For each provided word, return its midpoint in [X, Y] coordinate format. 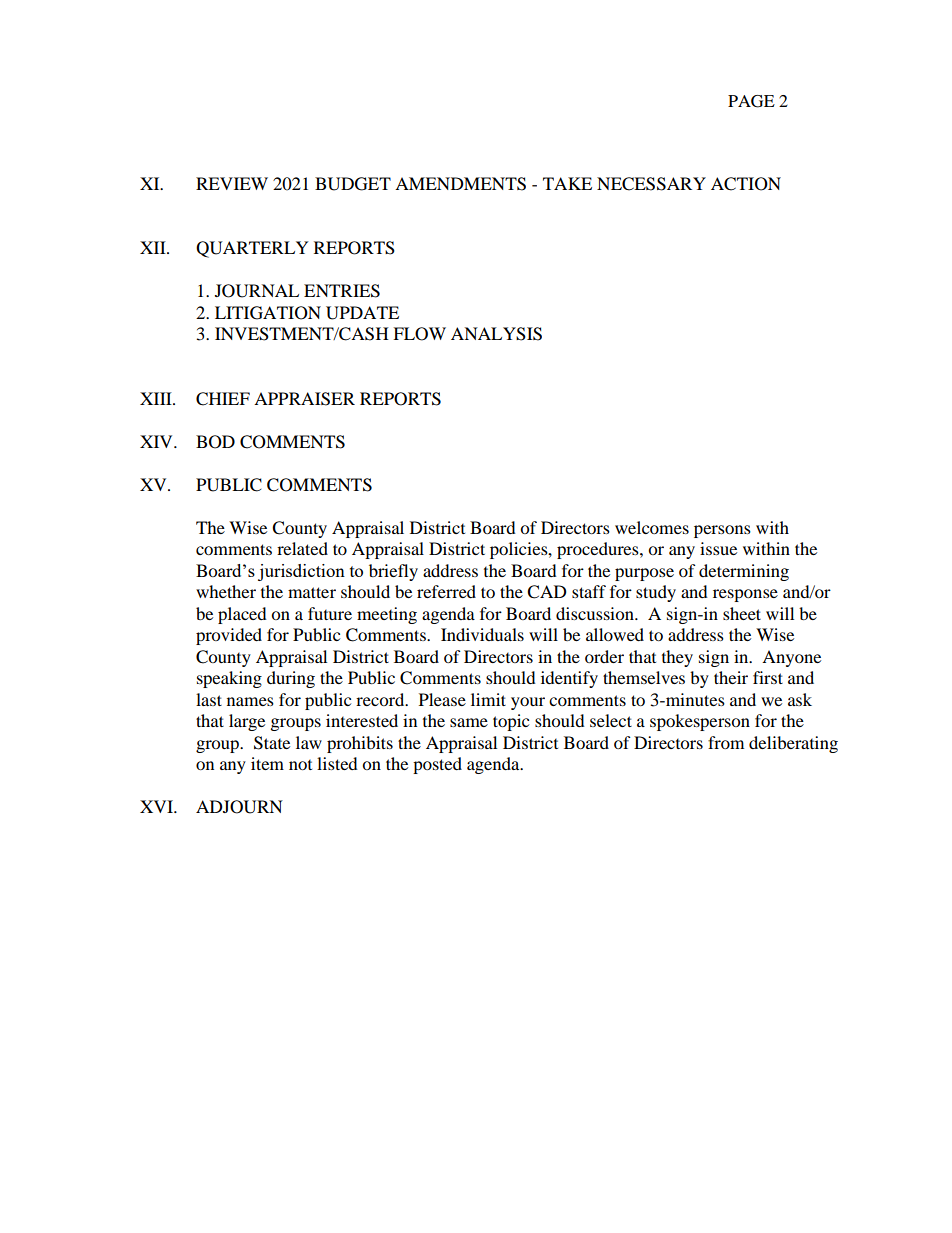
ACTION [746, 184]
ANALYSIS [496, 334]
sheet [742, 613]
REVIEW [232, 183]
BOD [215, 442]
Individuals [482, 634]
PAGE [751, 101]
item [267, 763]
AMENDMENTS [460, 184]
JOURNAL [257, 291]
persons [722, 531]
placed [242, 615]
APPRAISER [304, 399]
